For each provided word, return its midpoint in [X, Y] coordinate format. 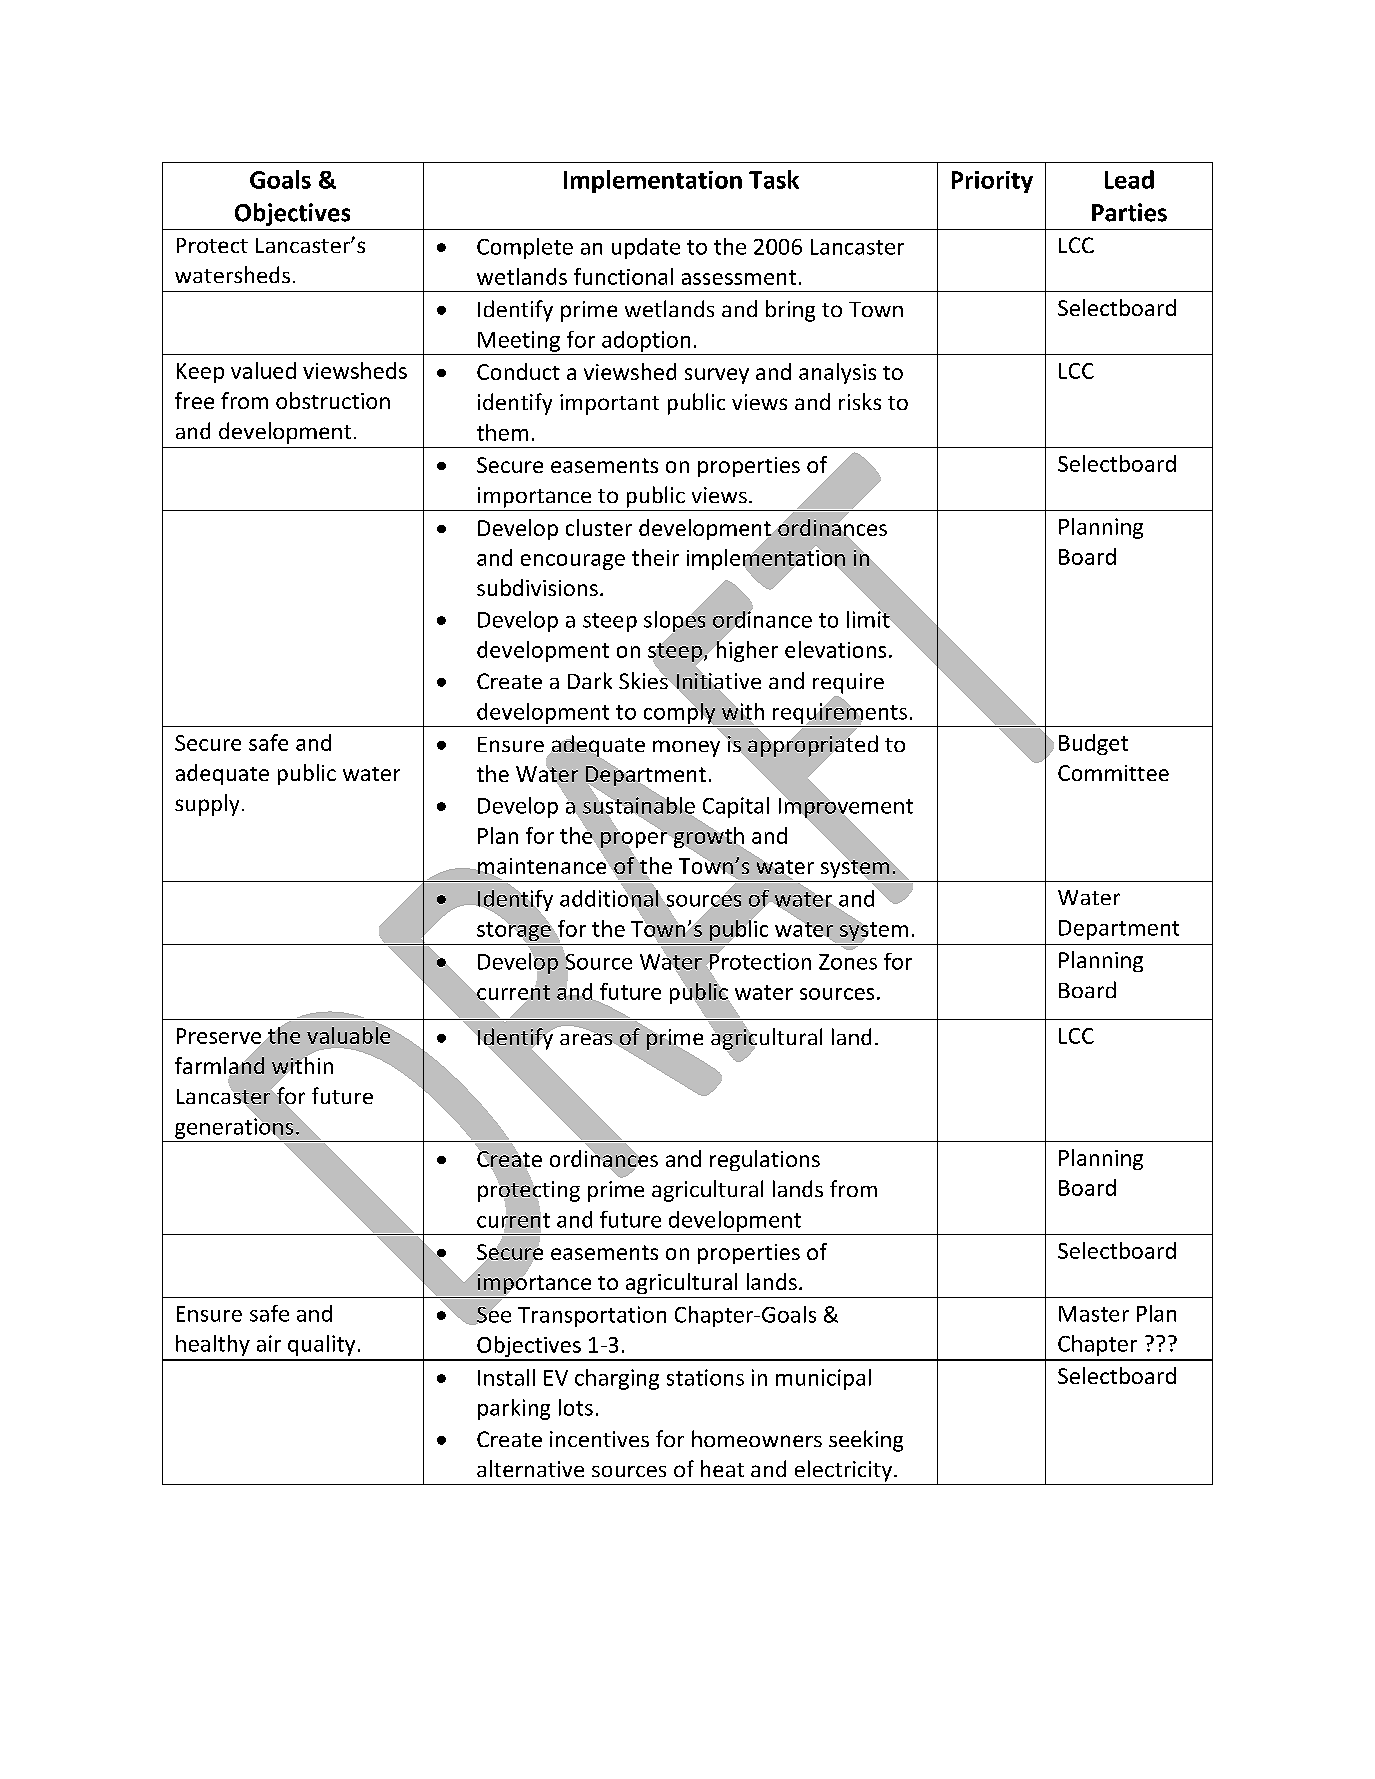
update [646, 248]
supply [207, 805]
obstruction [333, 400]
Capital [736, 807]
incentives [599, 1439]
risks [860, 401]
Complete [525, 248]
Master [1094, 1314]
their [655, 557]
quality [321, 1345]
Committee [1113, 773]
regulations [765, 1160]
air [269, 1343]
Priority [992, 182]
